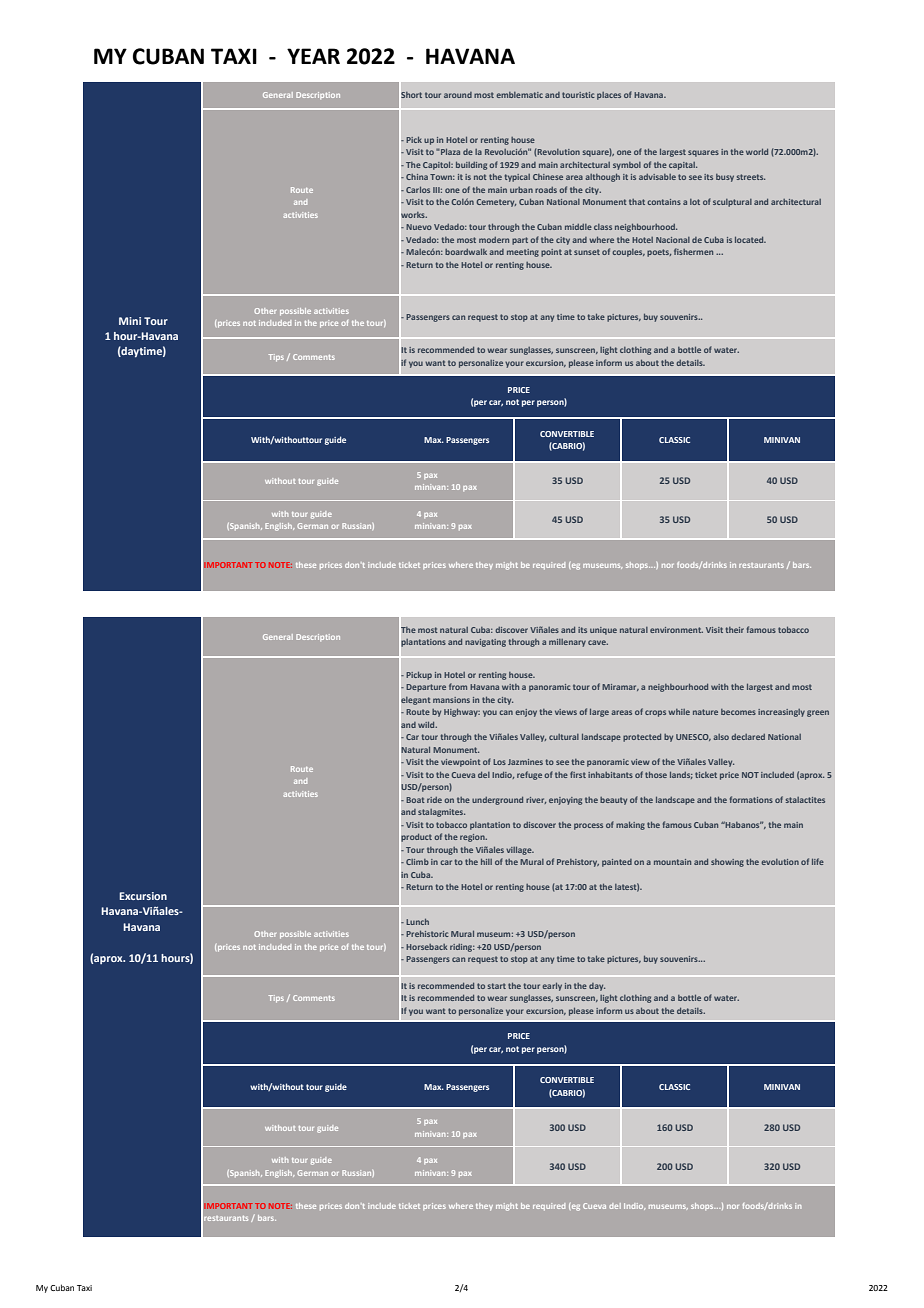 Image resolution: width=924 pixels, height=1308 pixels. Describe the element at coordinates (313, 56) in the page. I see `YEAR` at that location.
